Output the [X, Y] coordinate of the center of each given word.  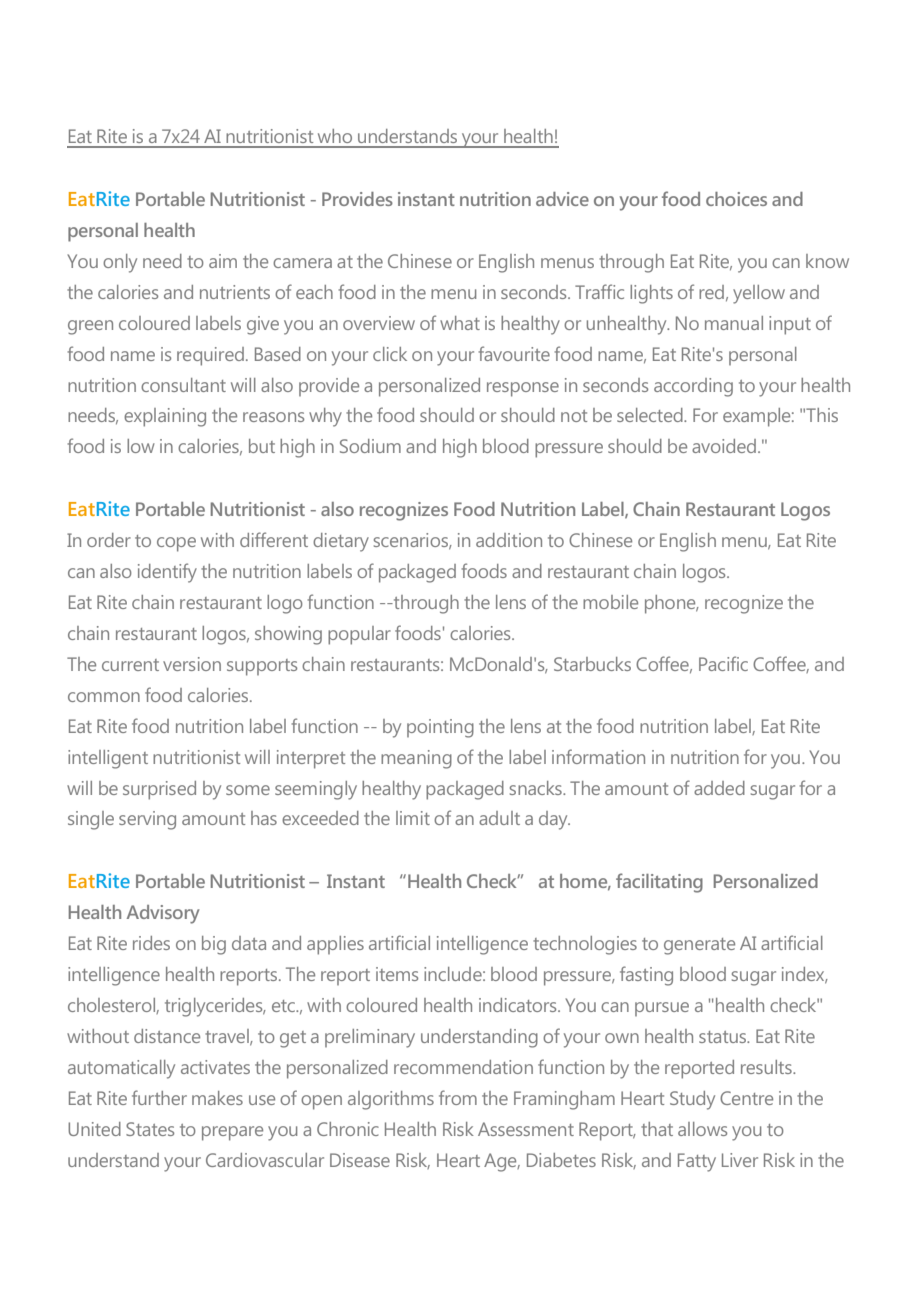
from [458, 1097]
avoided [724, 446]
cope [176, 544]
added [719, 788]
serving [147, 820]
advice [562, 199]
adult [499, 818]
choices [736, 199]
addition [509, 540]
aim [223, 261]
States [150, 1129]
